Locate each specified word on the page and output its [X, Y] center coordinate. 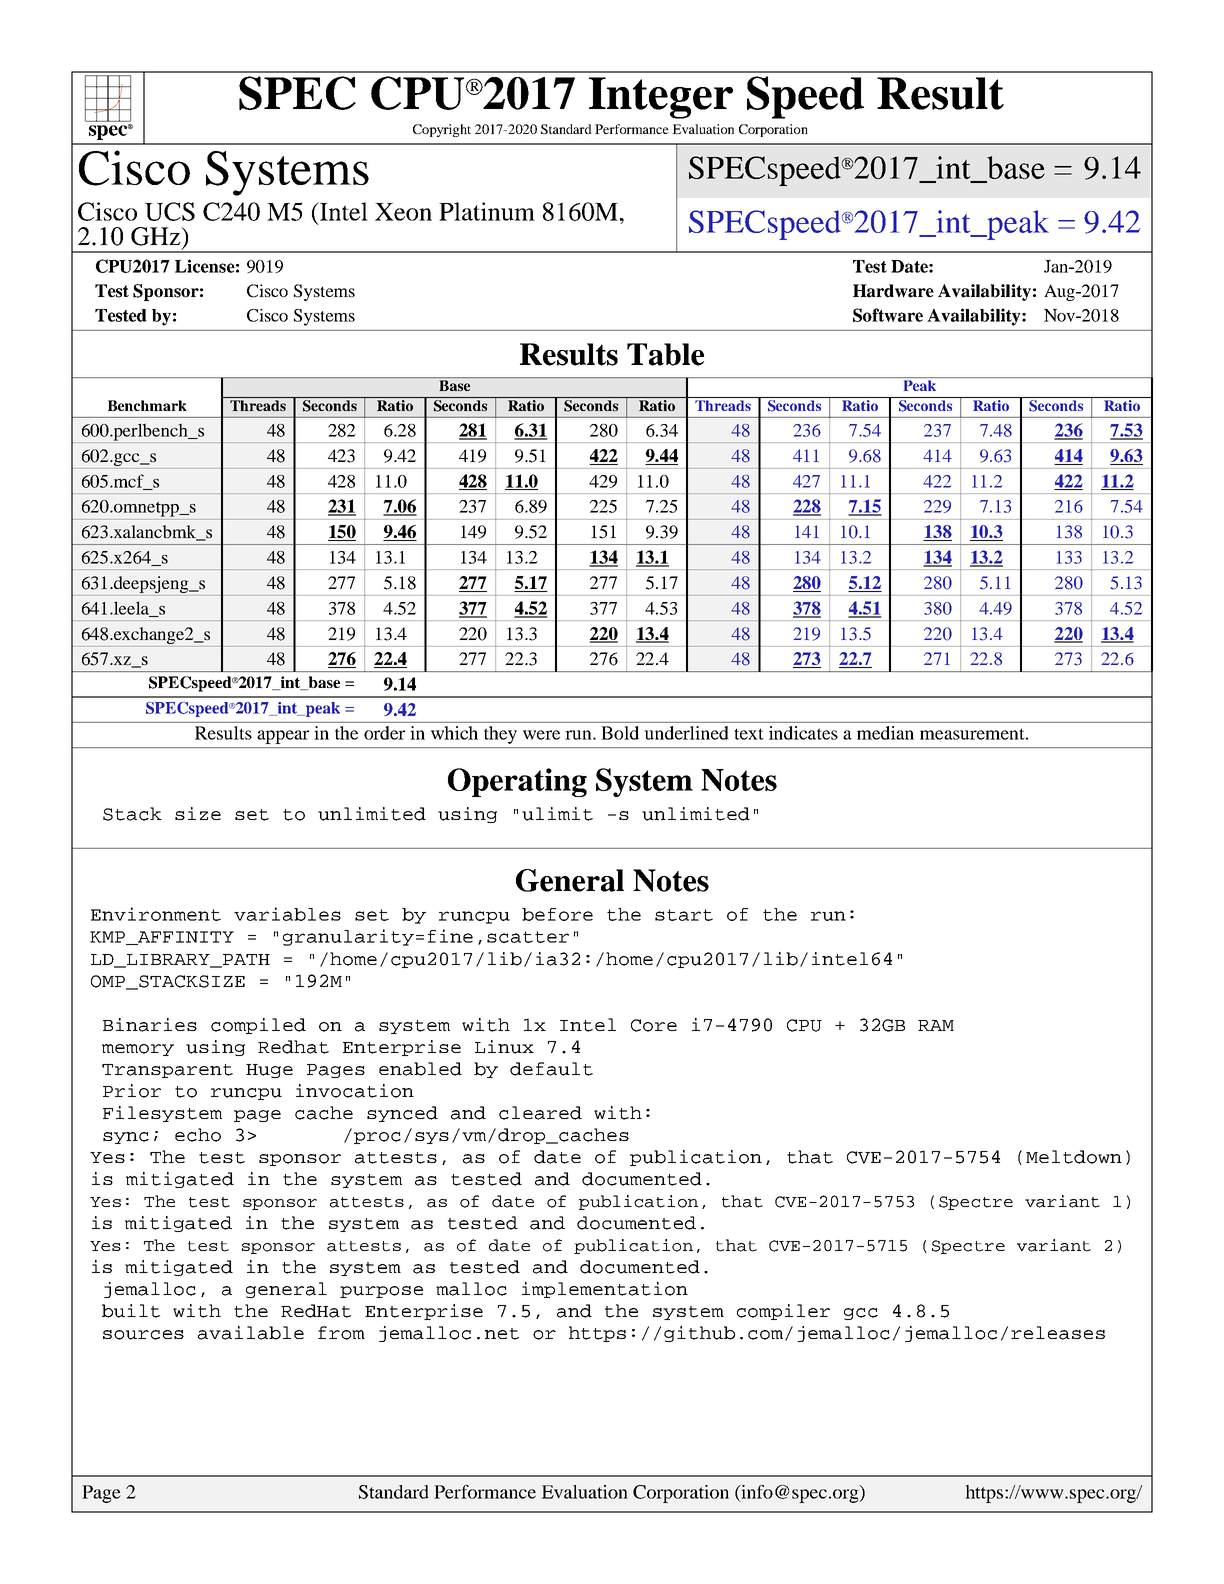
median [885, 733]
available [251, 1333]
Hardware [893, 291]
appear [283, 737]
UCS [170, 211]
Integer [661, 98]
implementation [605, 1290]
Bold [620, 733]
